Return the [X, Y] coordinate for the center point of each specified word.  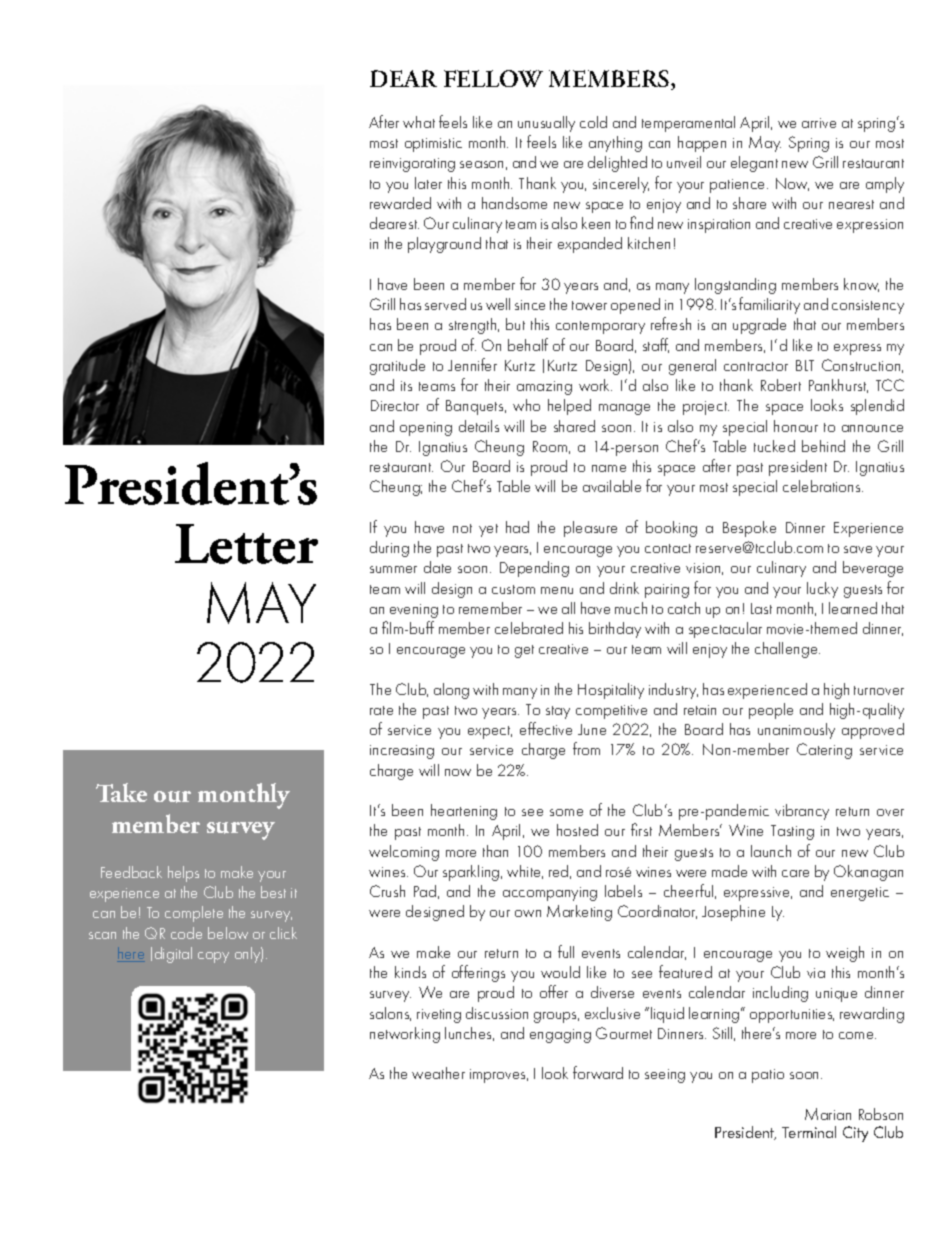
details [479, 426]
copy [213, 957]
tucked [774, 446]
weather [438, 1073]
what [419, 122]
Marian [828, 1114]
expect [490, 732]
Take [121, 792]
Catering [824, 751]
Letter [246, 544]
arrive [819, 123]
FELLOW [493, 78]
